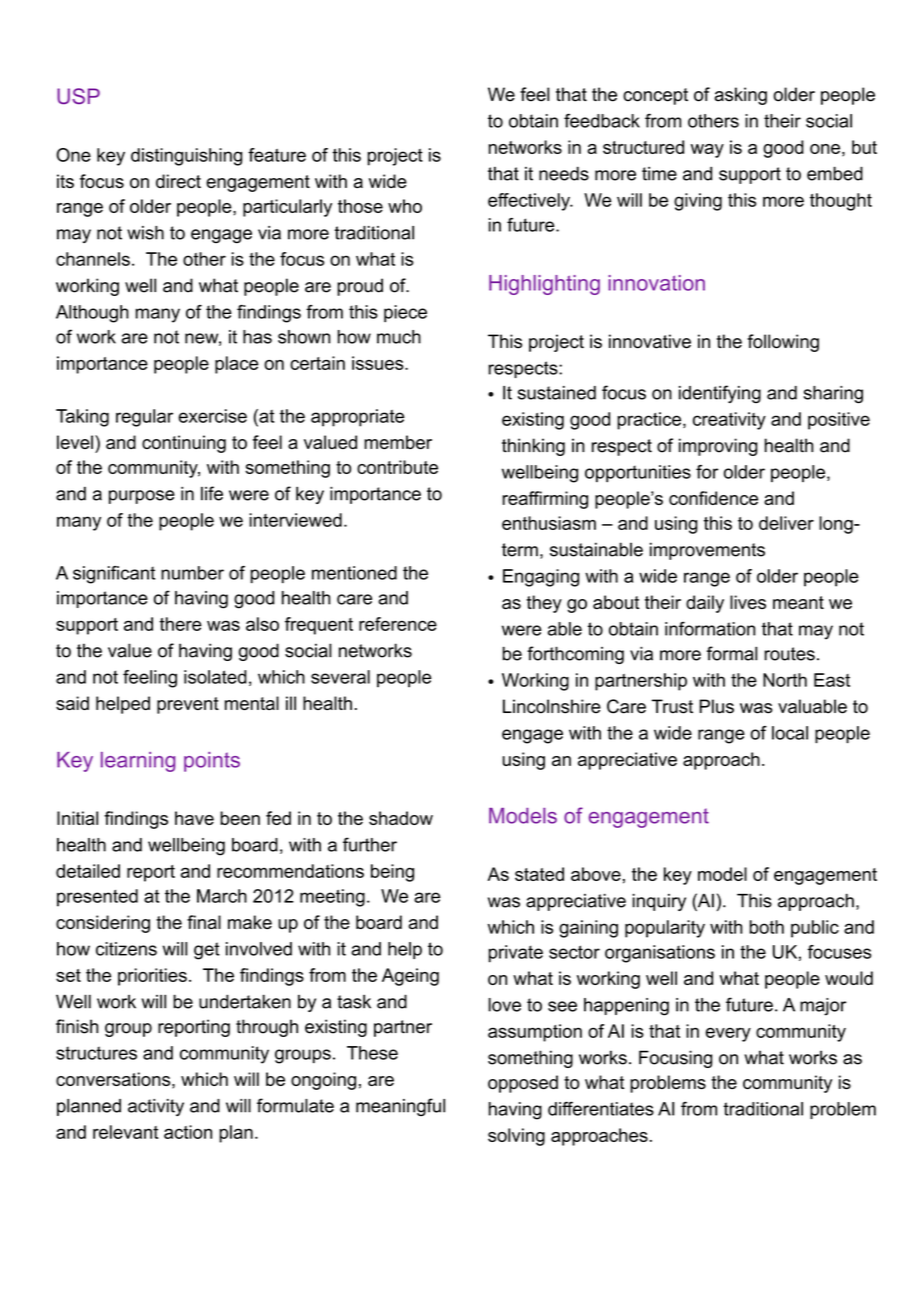 The width and height of the screenshot is (924, 1308). Describe the element at coordinates (186, 157) in the screenshot. I see `distinguishing` at that location.
